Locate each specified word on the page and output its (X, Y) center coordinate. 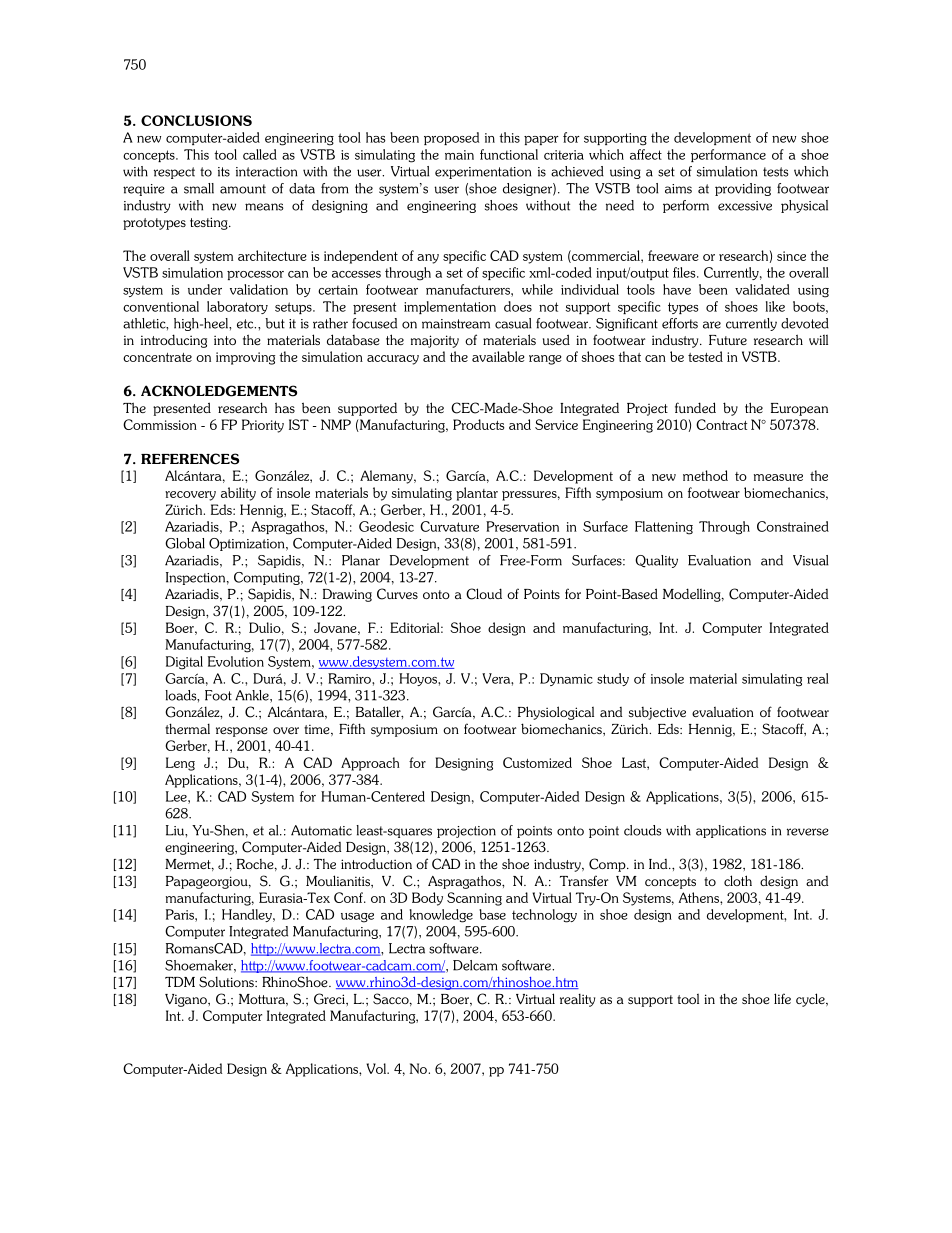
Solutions (227, 982)
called (260, 154)
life (782, 998)
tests (776, 172)
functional (509, 154)
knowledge (441, 916)
